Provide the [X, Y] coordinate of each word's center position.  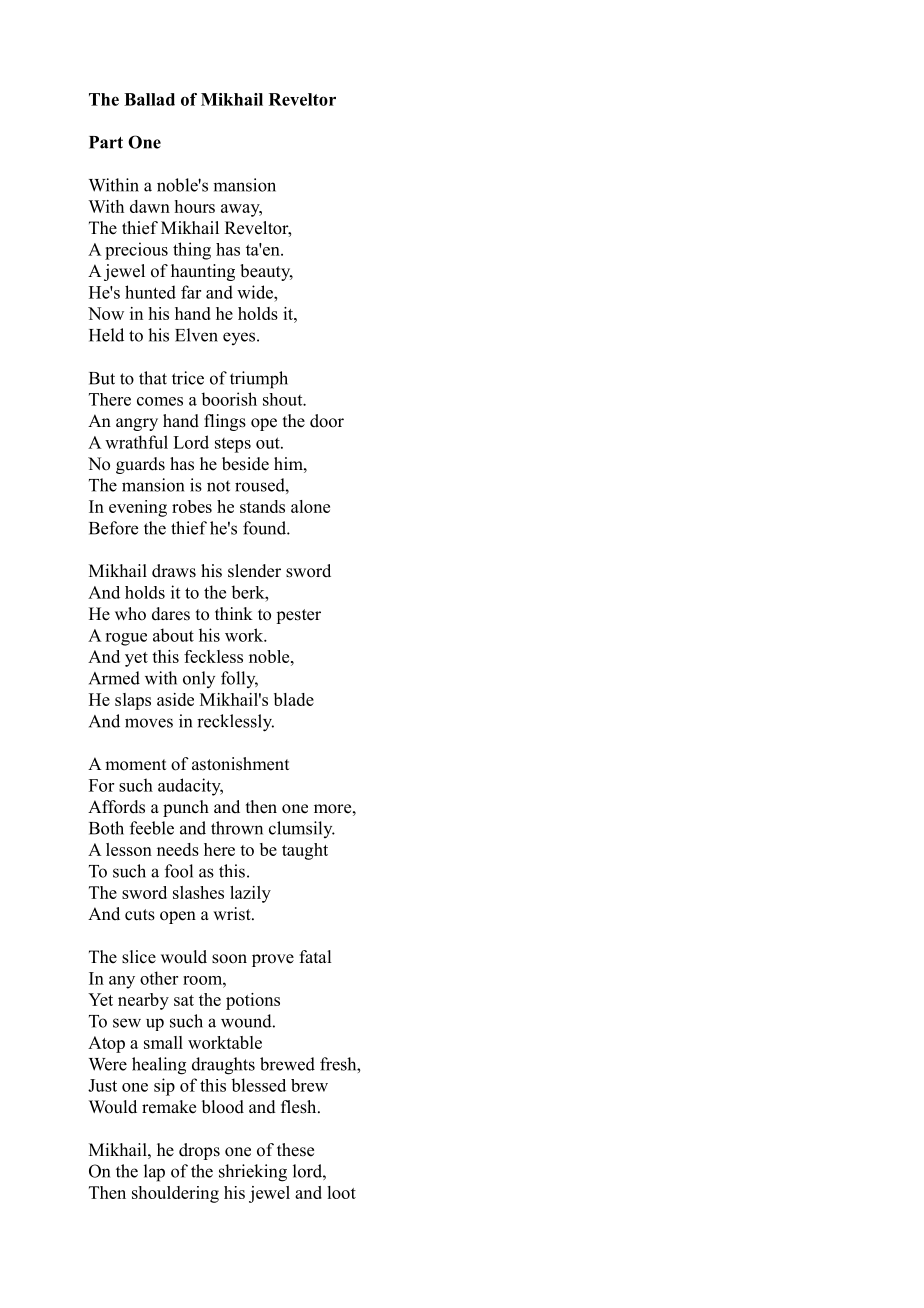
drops [199, 1151]
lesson [129, 849]
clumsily [302, 829]
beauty [266, 272]
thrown [237, 828]
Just [102, 1085]
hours [195, 206]
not [218, 486]
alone [310, 506]
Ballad [149, 99]
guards [140, 465]
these [295, 1150]
